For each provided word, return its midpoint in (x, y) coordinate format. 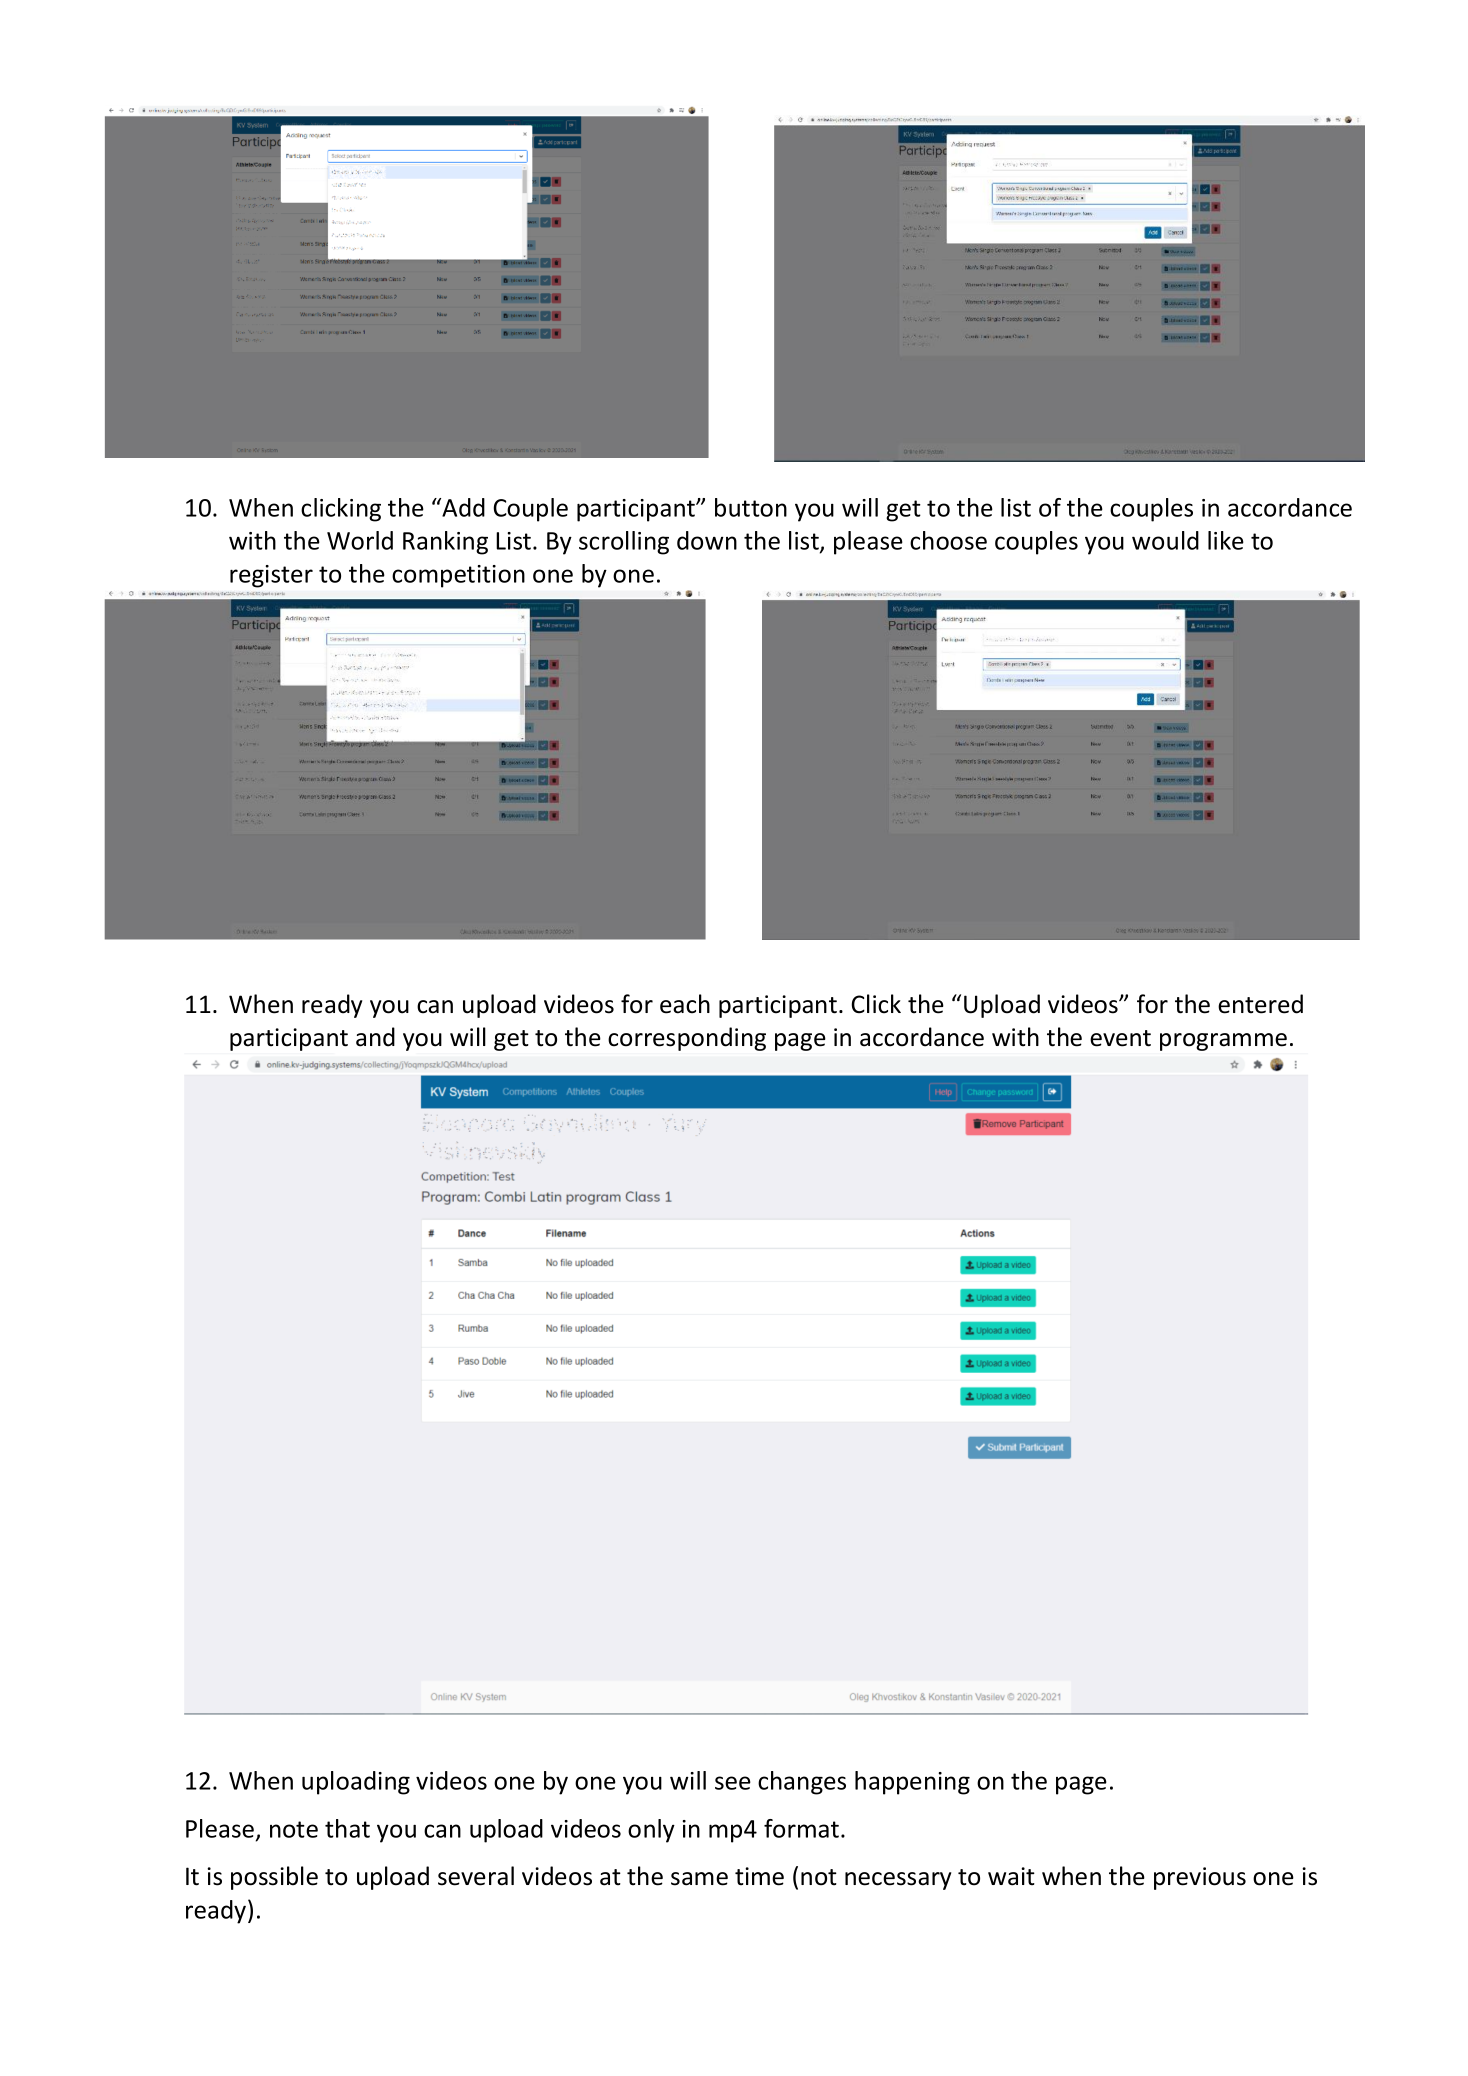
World (360, 540)
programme (1223, 1042)
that (347, 1828)
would (1165, 540)
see (733, 1783)
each (685, 1004)
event (1120, 1038)
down (707, 540)
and (375, 1037)
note (294, 1829)
